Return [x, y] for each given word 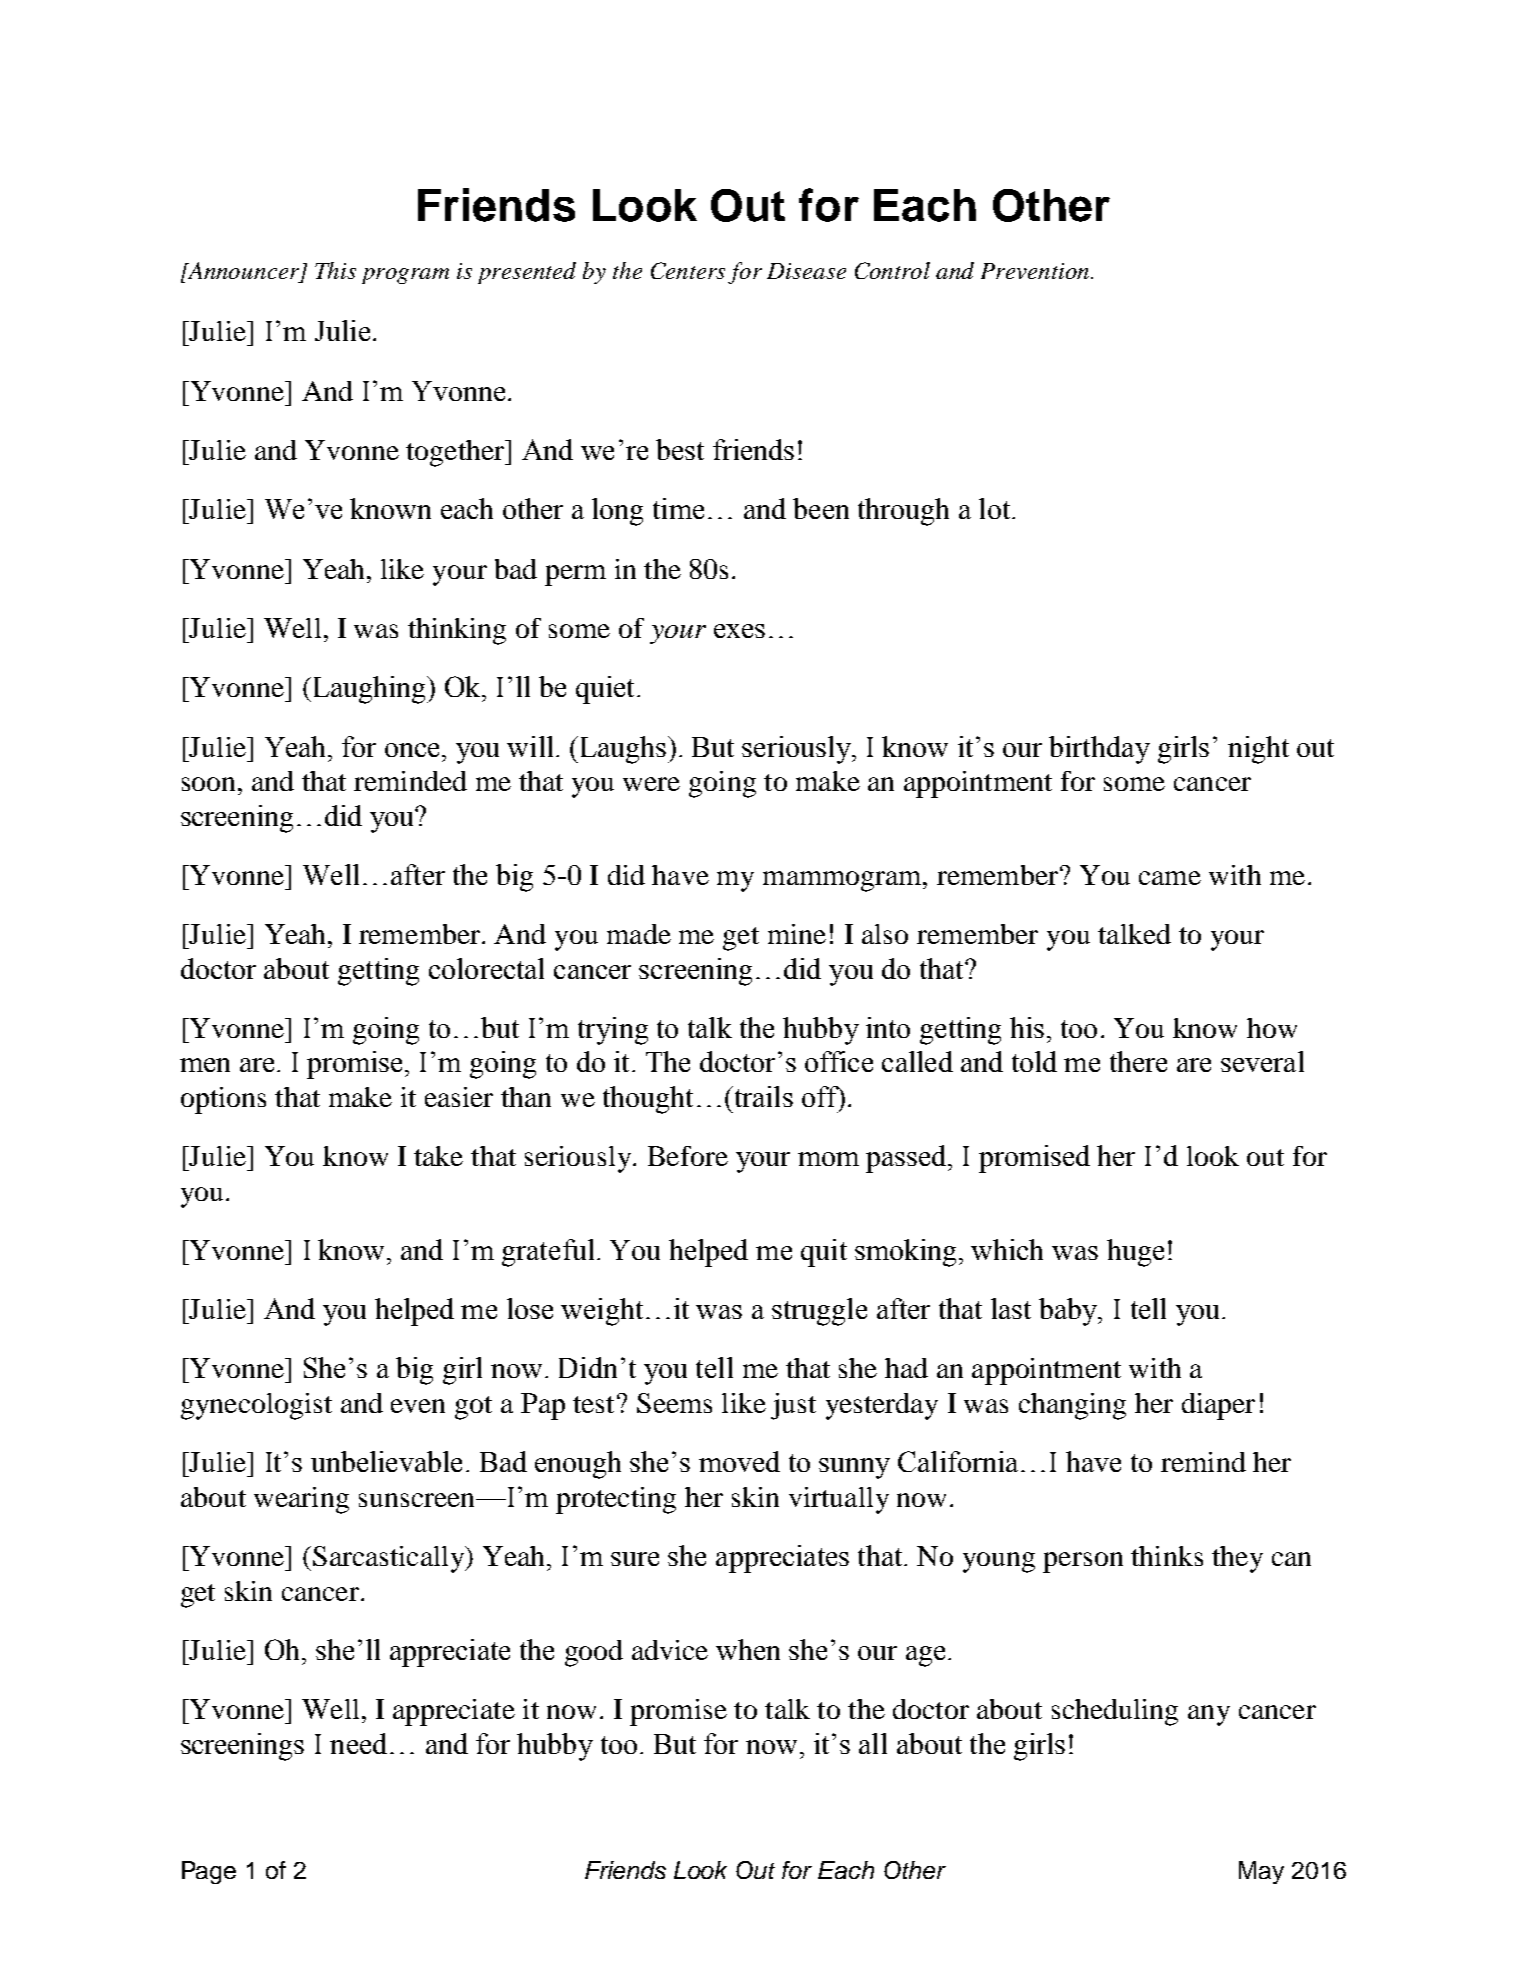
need [358, 1743]
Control [892, 270]
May [1261, 1872]
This [335, 270]
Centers [688, 270]
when [748, 1649]
